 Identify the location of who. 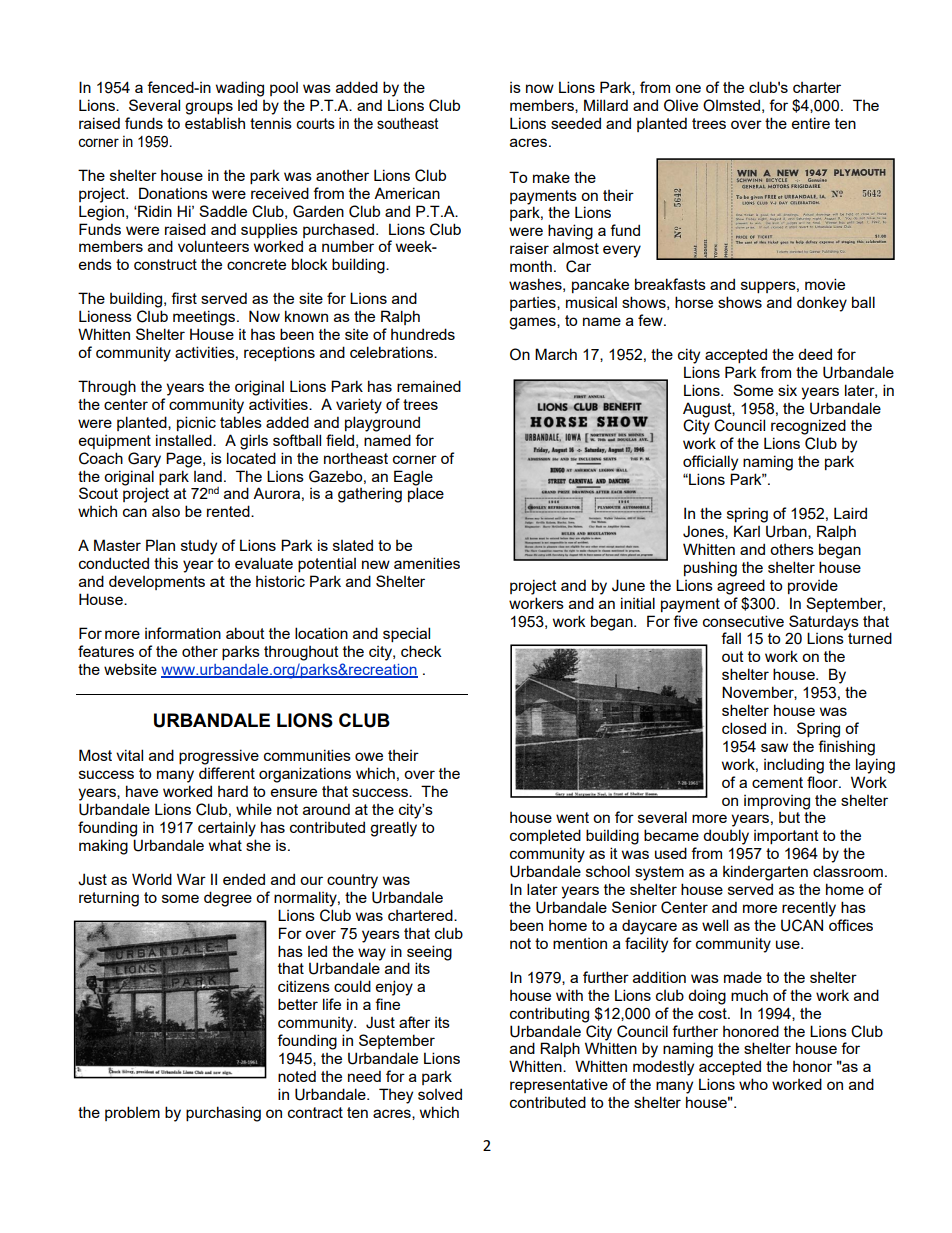
(753, 1084).
